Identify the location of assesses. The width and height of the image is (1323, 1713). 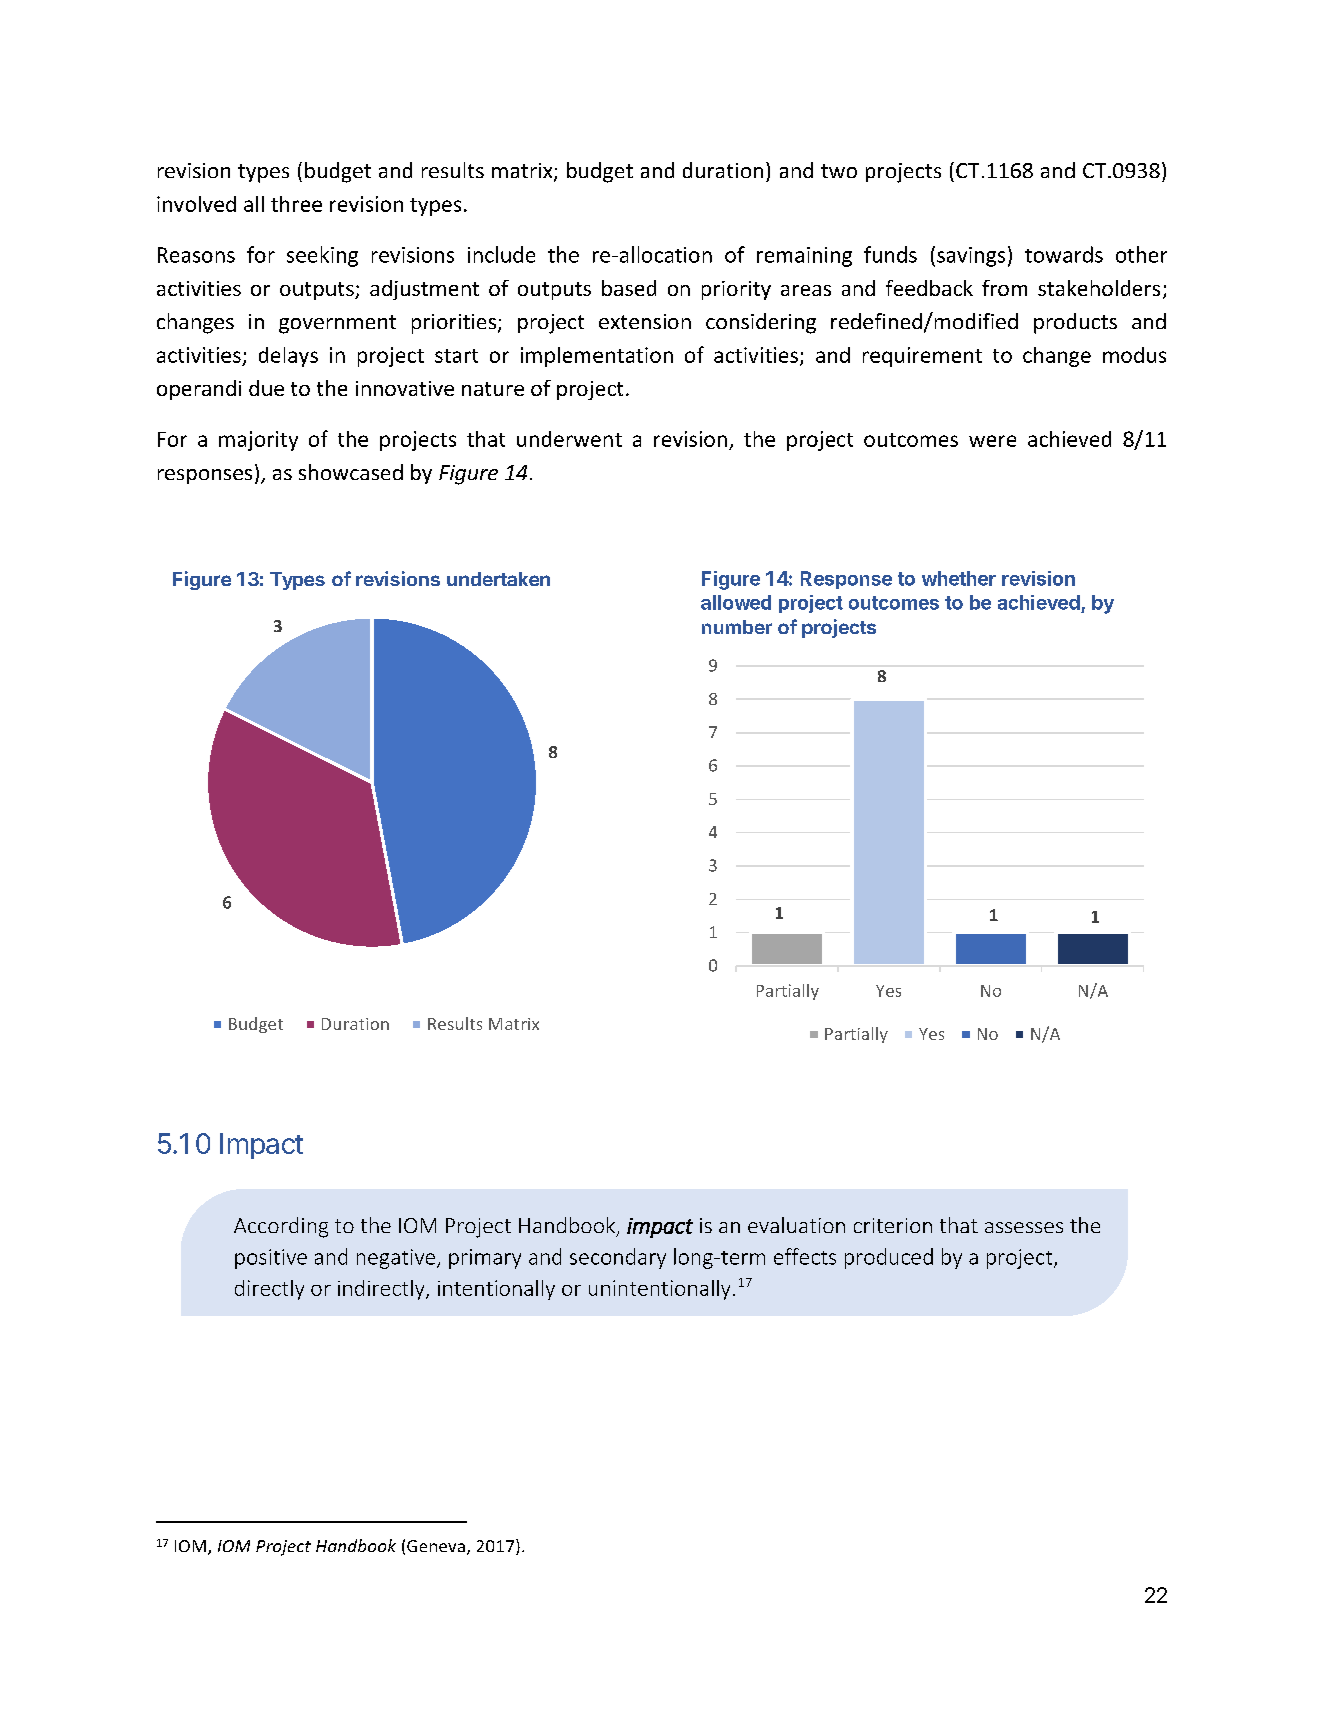
(1024, 1227).
